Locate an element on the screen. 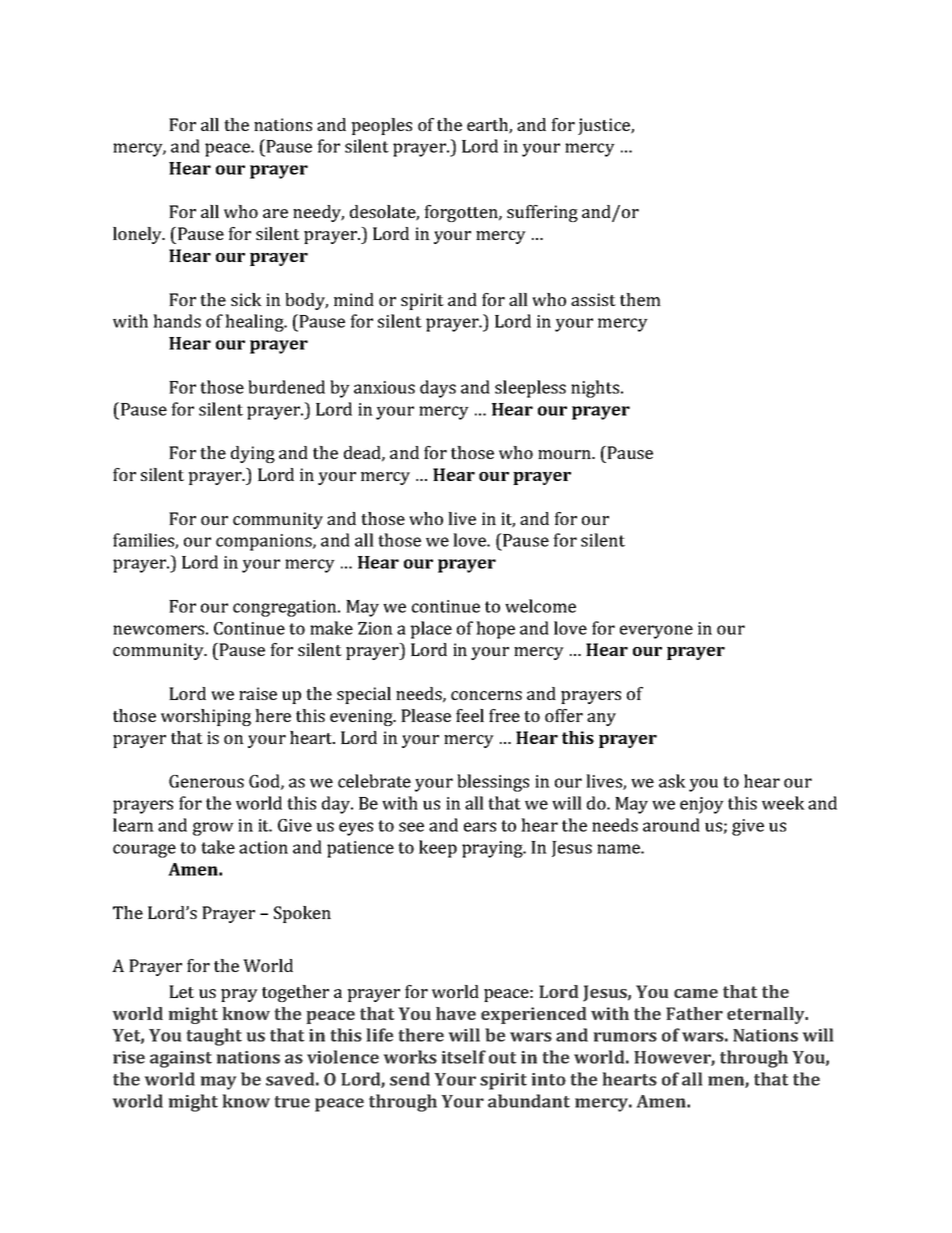 The image size is (952, 1233). everyone is located at coordinates (656, 632).
